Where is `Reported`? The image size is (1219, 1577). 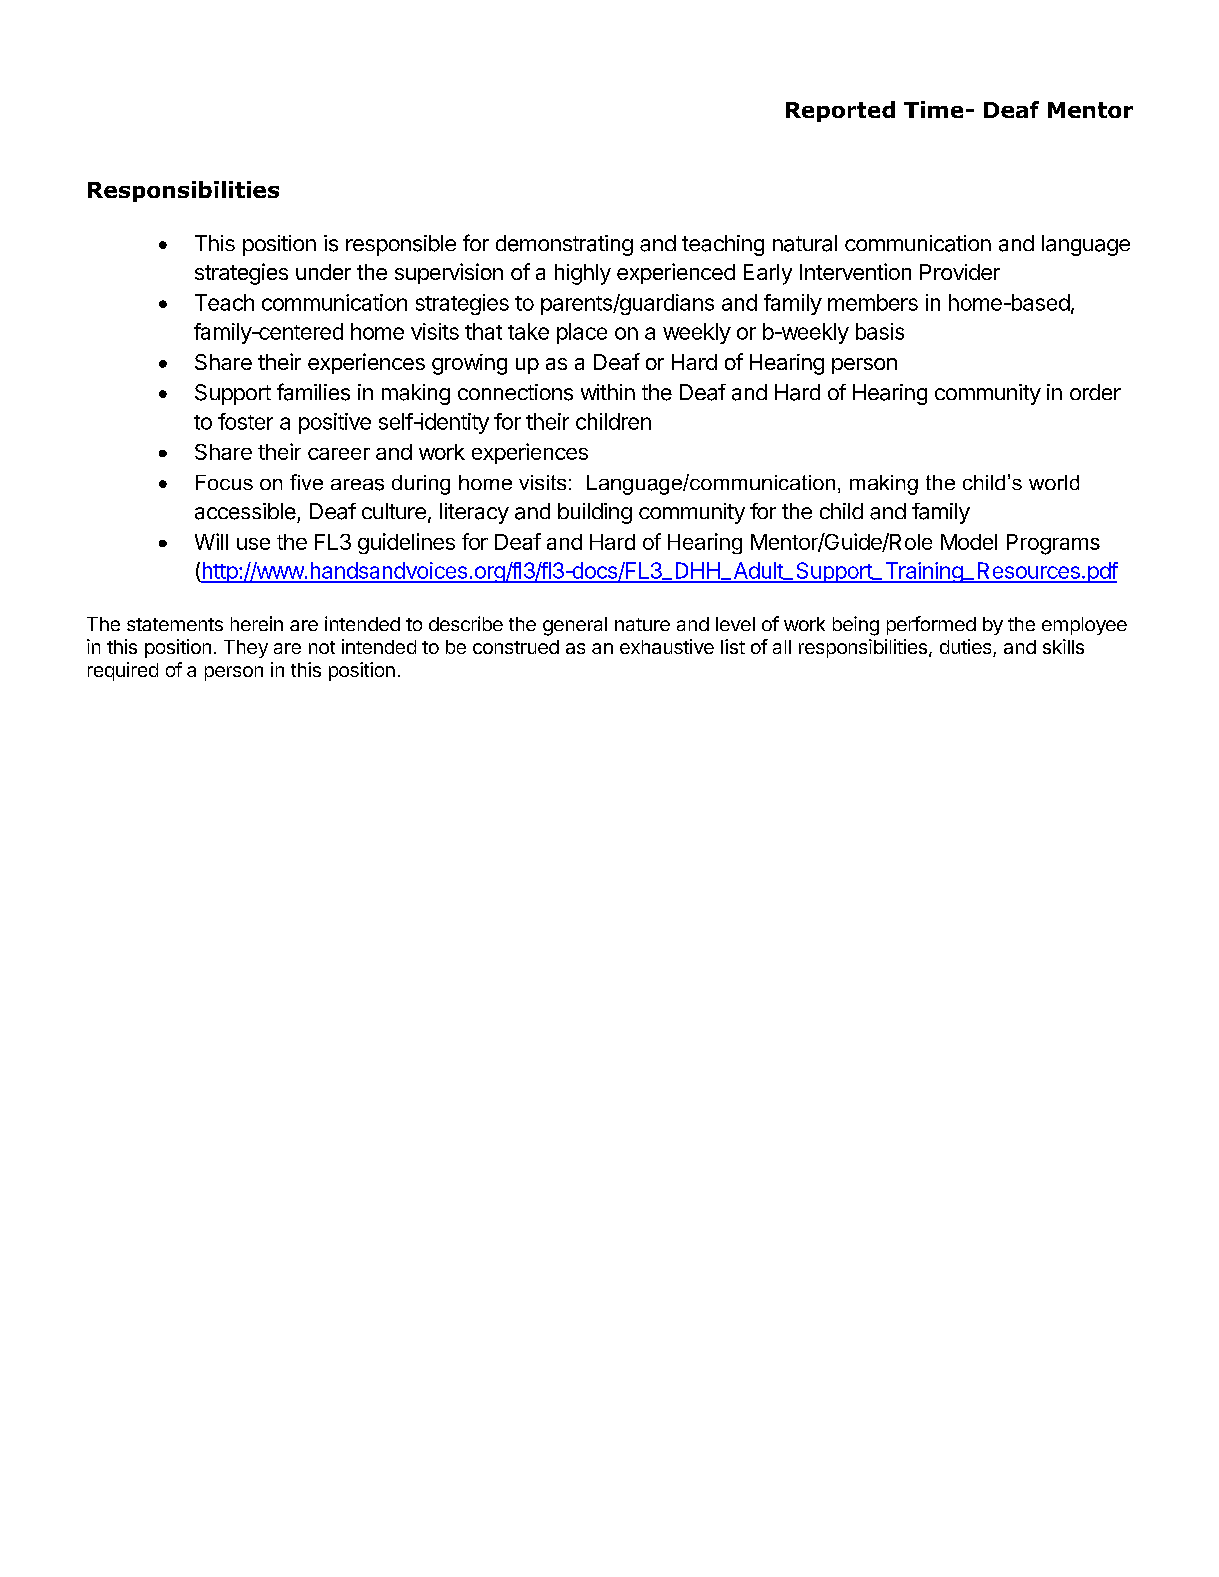 Reported is located at coordinates (840, 111).
